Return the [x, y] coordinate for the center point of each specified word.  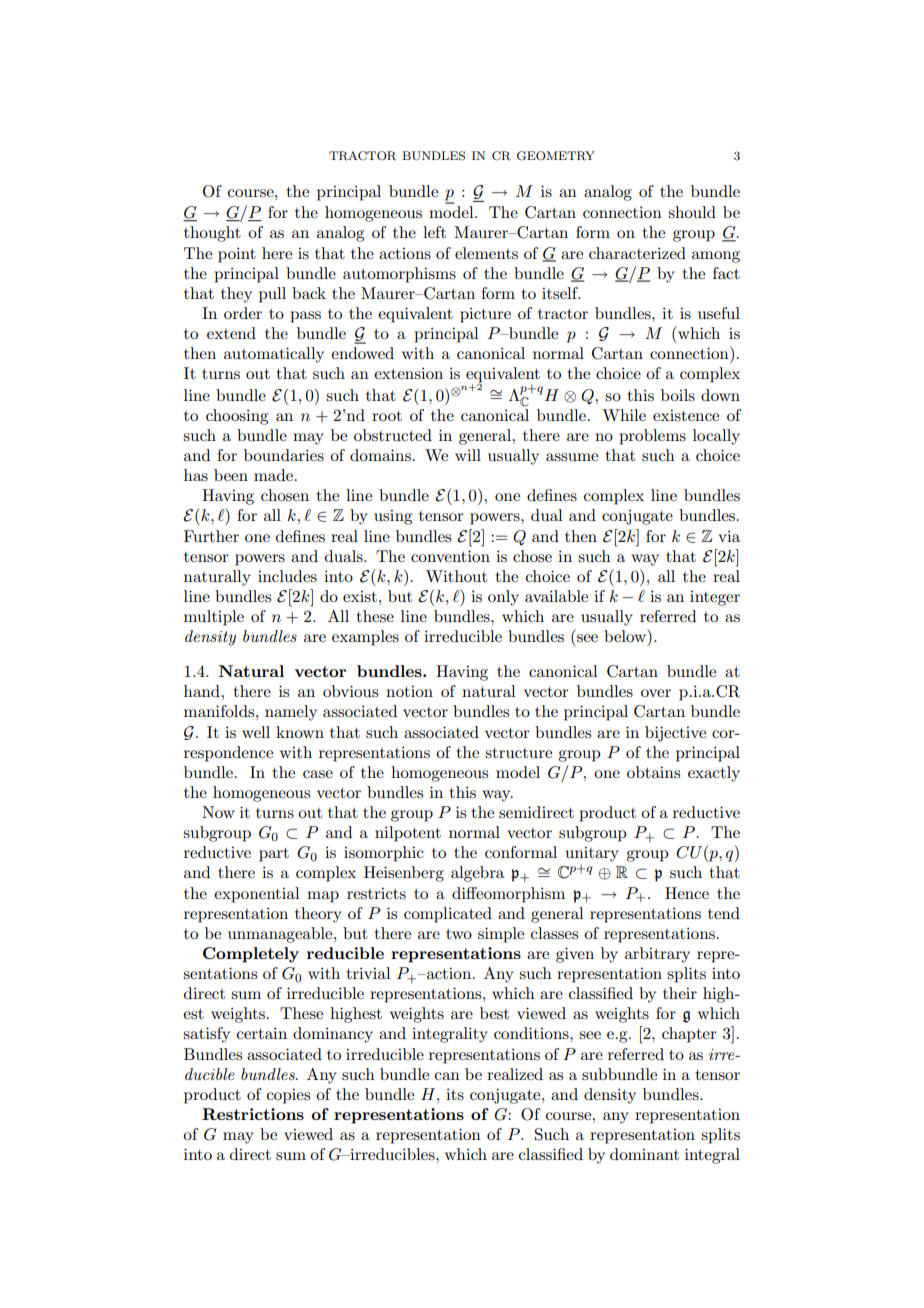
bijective [675, 734]
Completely [251, 955]
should [692, 212]
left [434, 232]
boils [678, 395]
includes [287, 576]
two [459, 934]
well [256, 732]
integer [715, 598]
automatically [274, 355]
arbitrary [657, 955]
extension [408, 373]
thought [212, 234]
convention [450, 556]
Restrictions [253, 1114]
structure [518, 753]
